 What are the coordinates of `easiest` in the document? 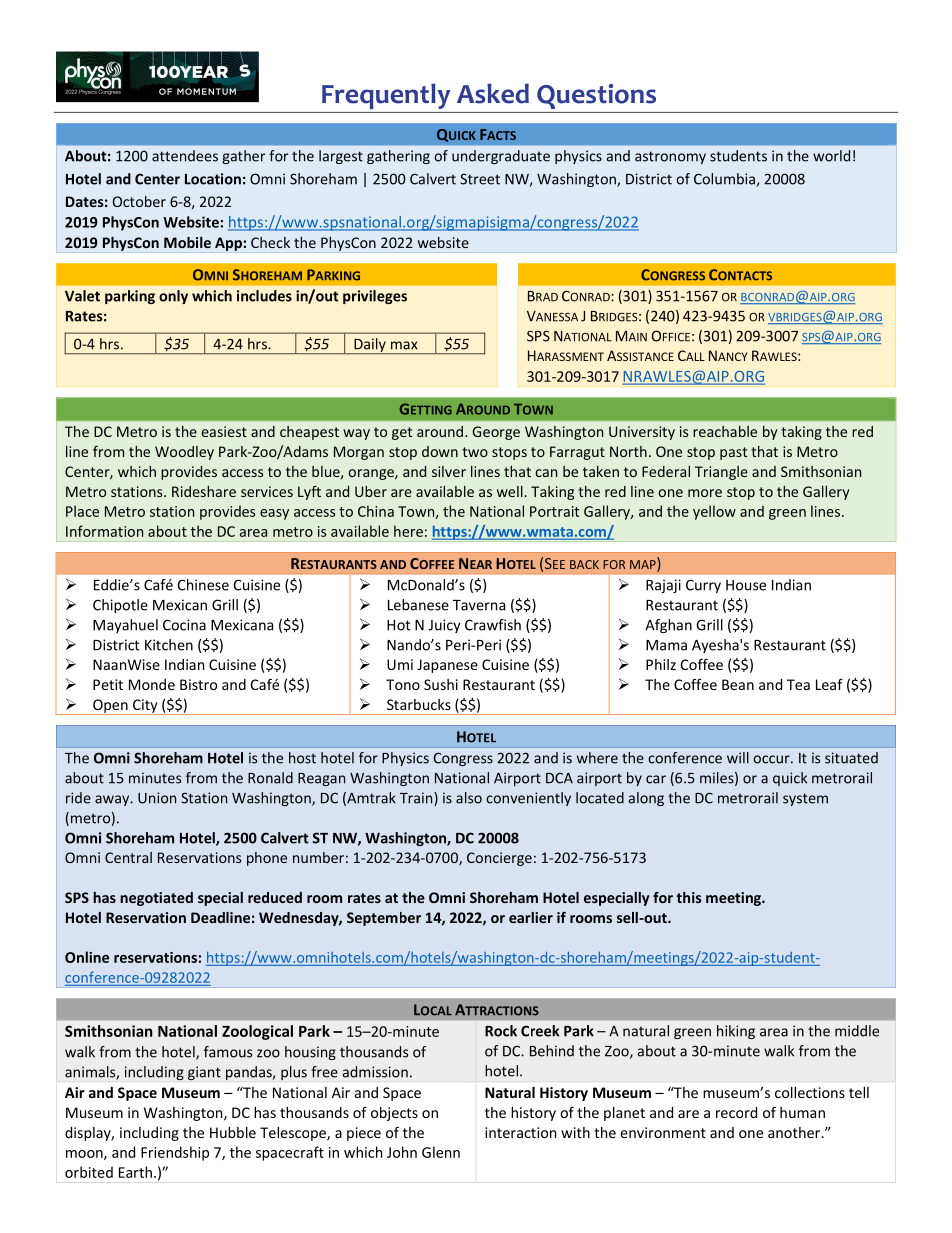 It's located at (224, 431).
